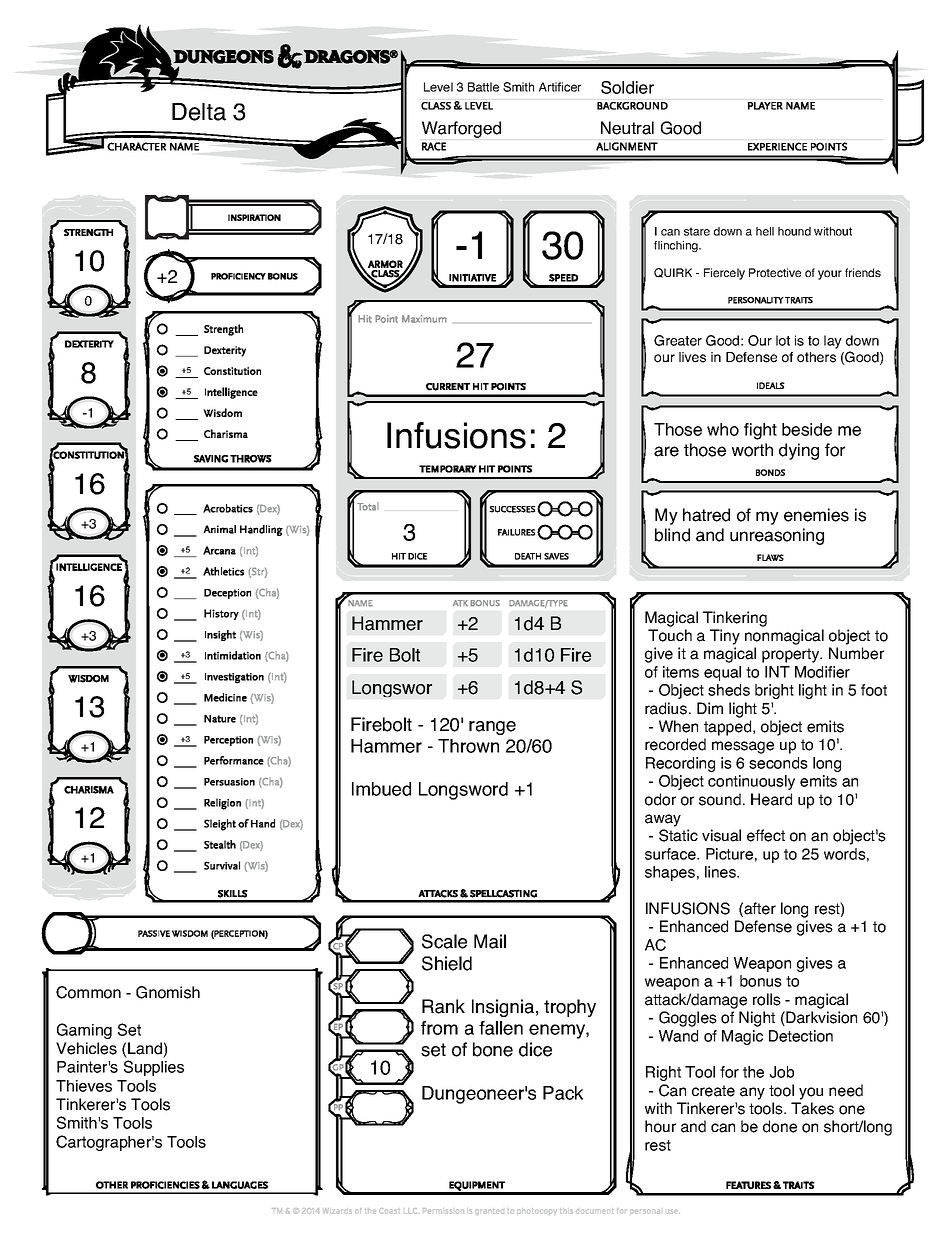 Image resolution: width=952 pixels, height=1233 pixels. Describe the element at coordinates (381, 789) in the page. I see `Imbued` at that location.
